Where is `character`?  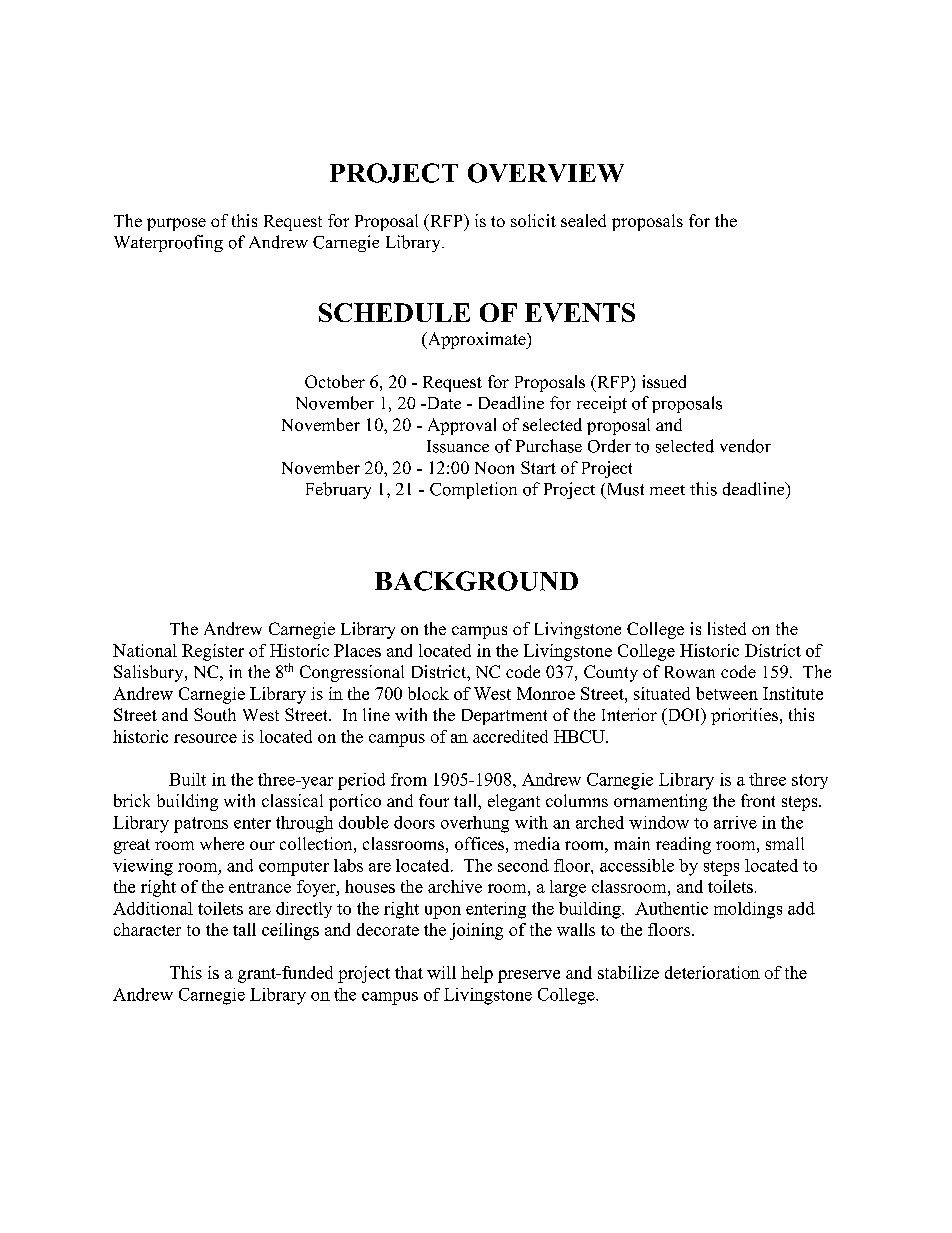 character is located at coordinates (147, 929).
